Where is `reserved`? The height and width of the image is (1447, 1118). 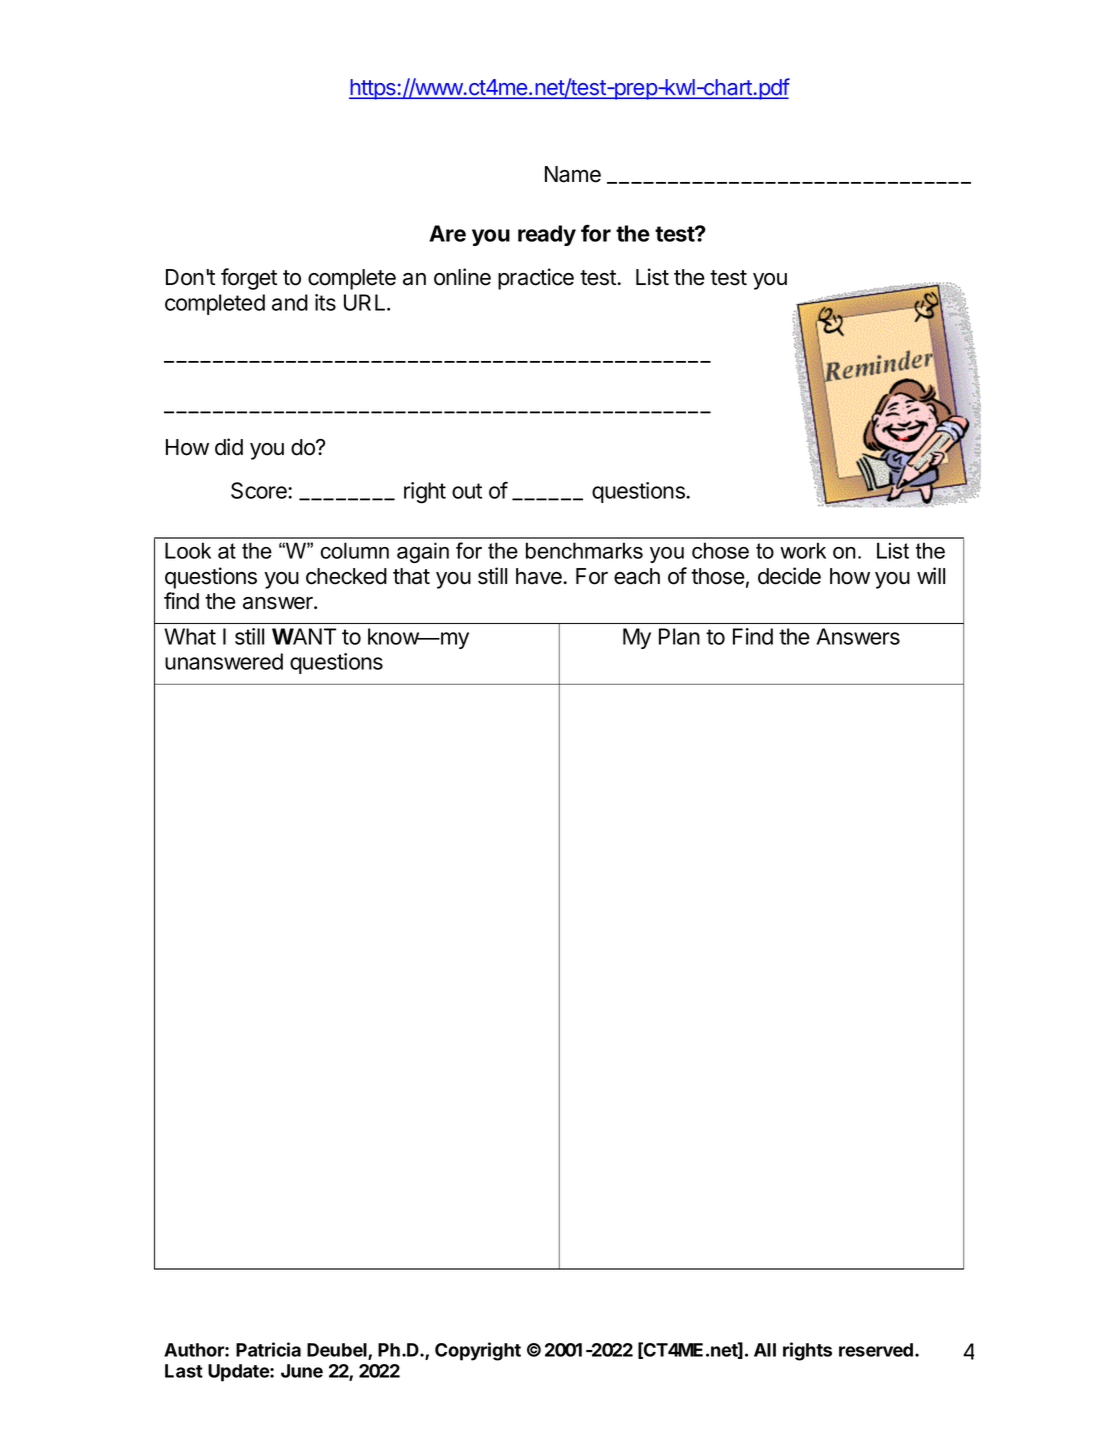
reserved is located at coordinates (876, 1350).
